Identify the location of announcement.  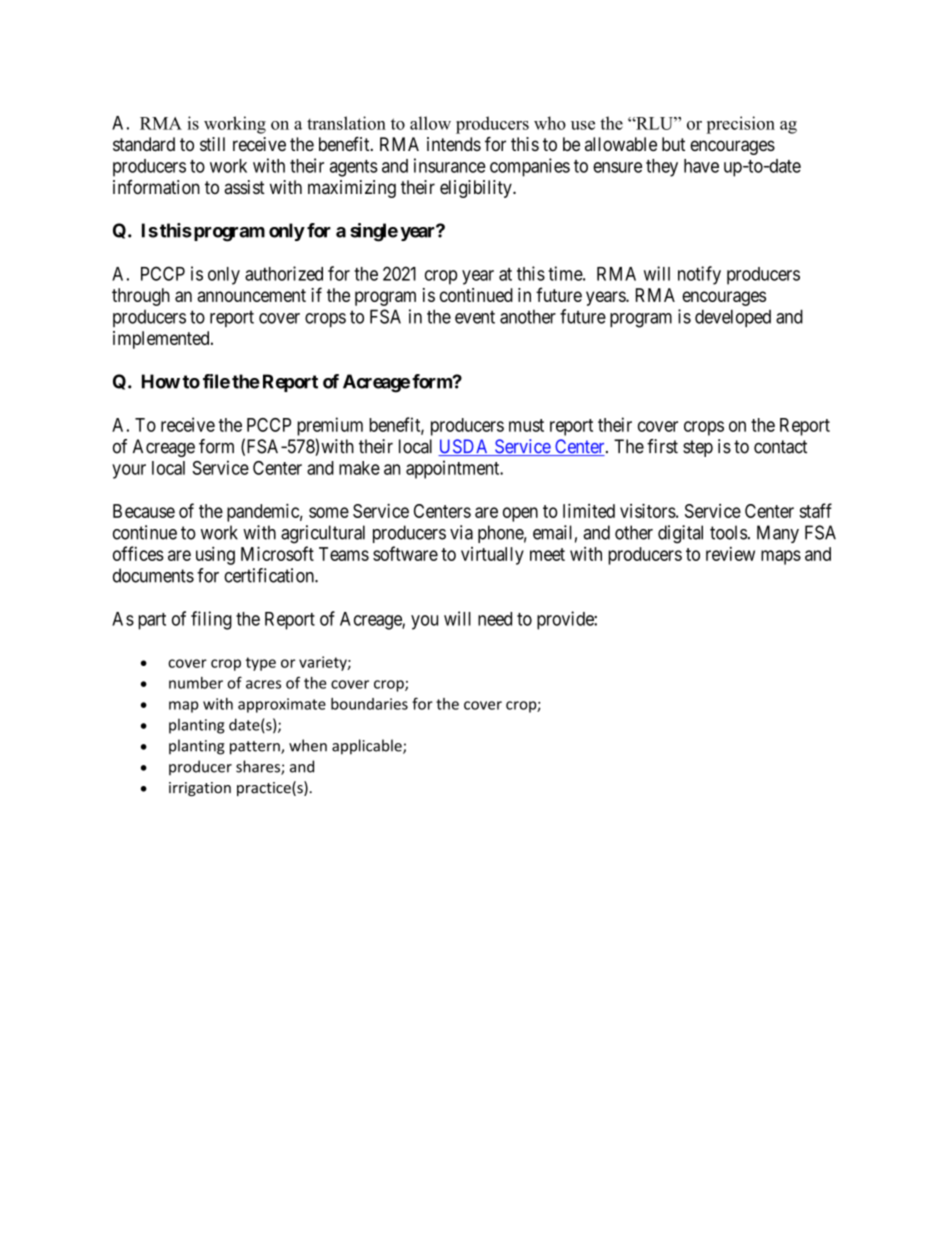
(251, 295).
